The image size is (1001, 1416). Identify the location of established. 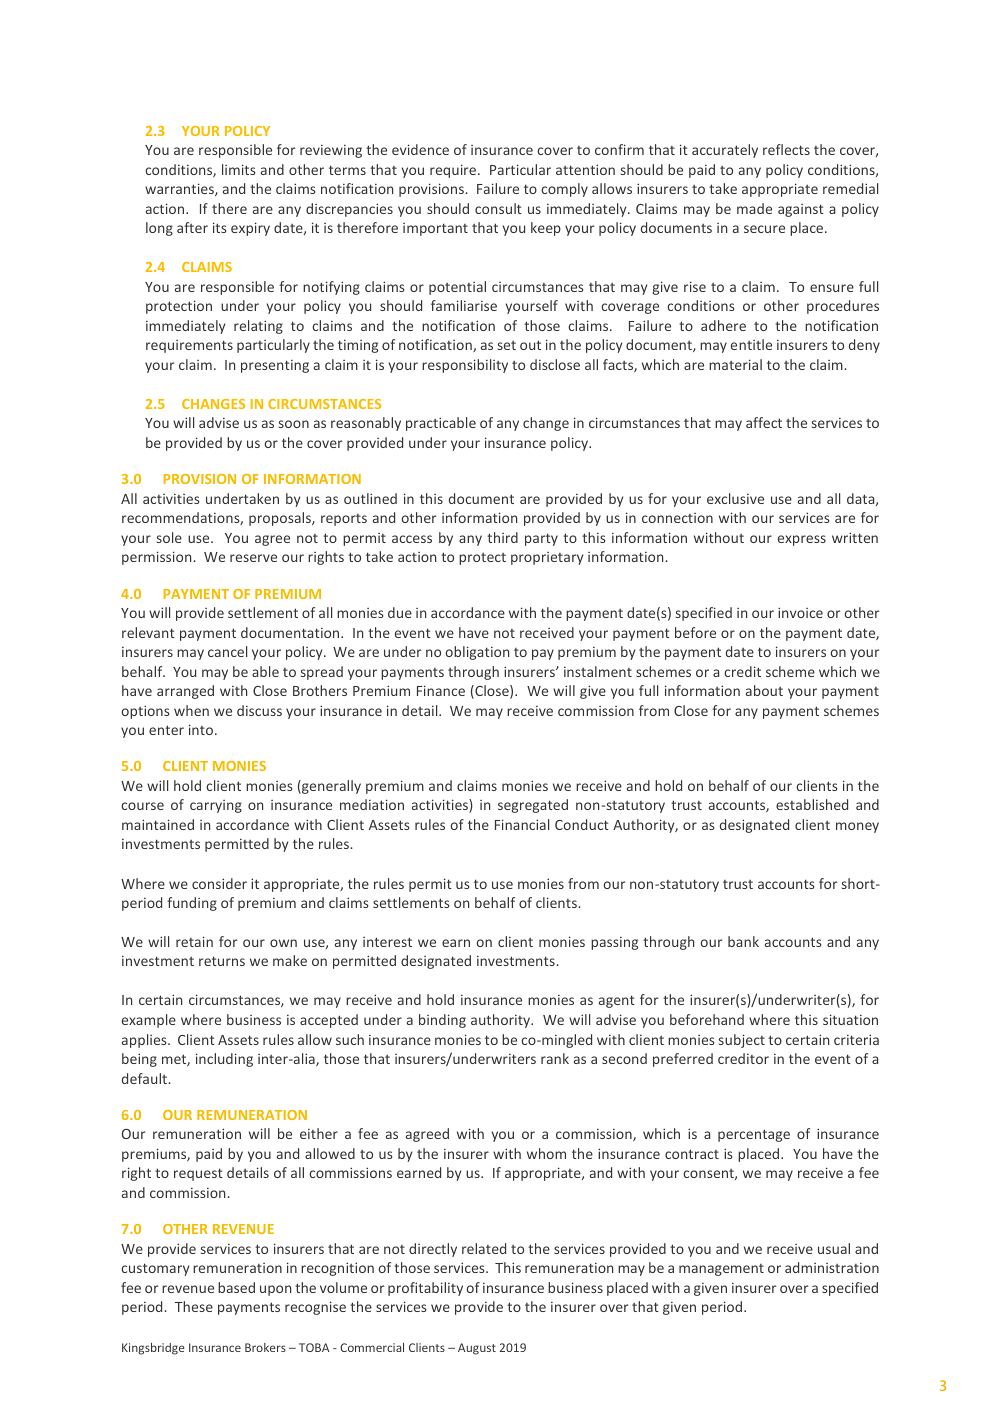
(812, 804).
